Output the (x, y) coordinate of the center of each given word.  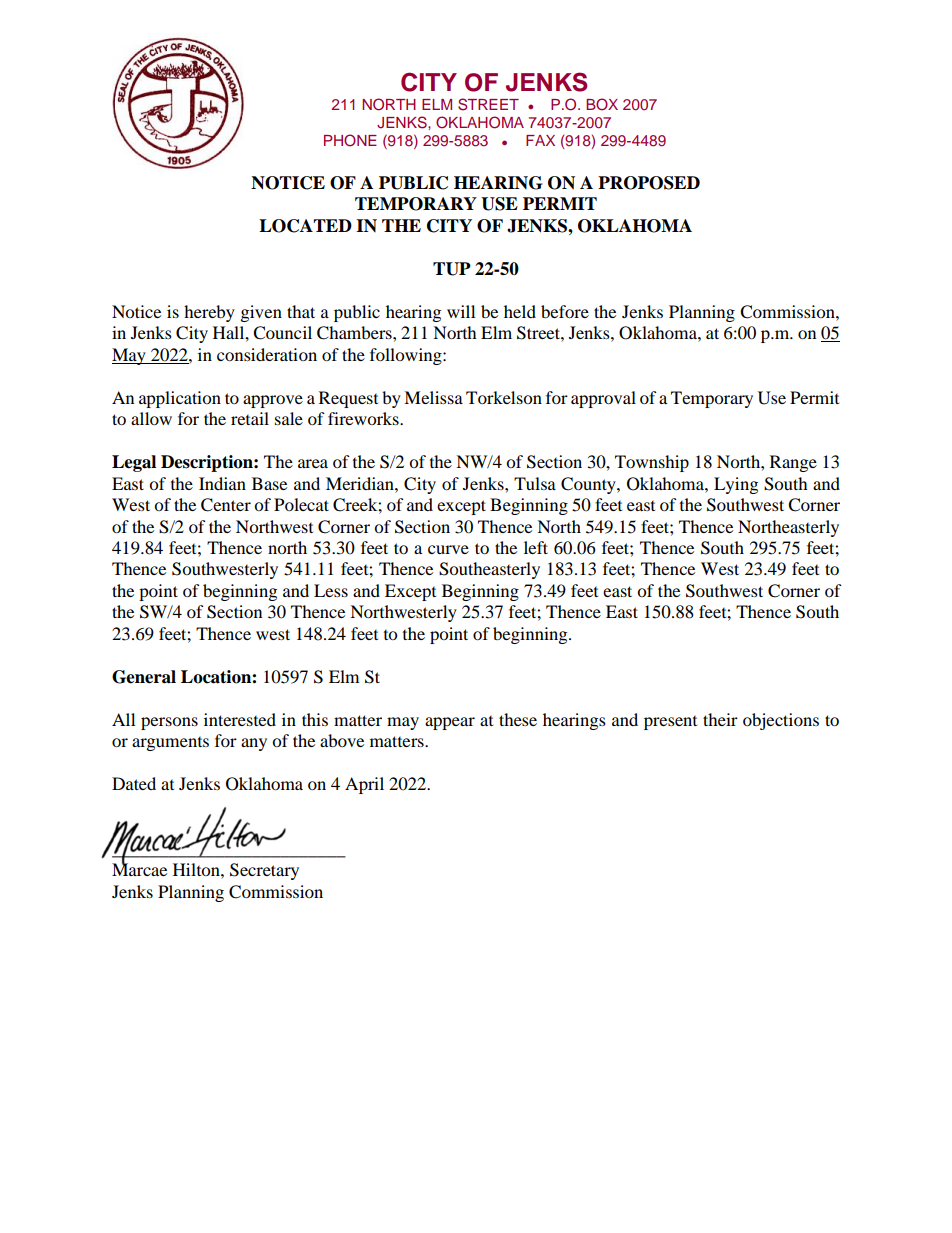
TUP (452, 269)
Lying (736, 485)
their (720, 719)
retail (250, 418)
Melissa (433, 397)
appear (450, 723)
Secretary (264, 871)
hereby (209, 313)
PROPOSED (649, 183)
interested (240, 719)
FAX (540, 140)
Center (226, 505)
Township (652, 463)
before (565, 311)
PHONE (350, 140)
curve (448, 549)
